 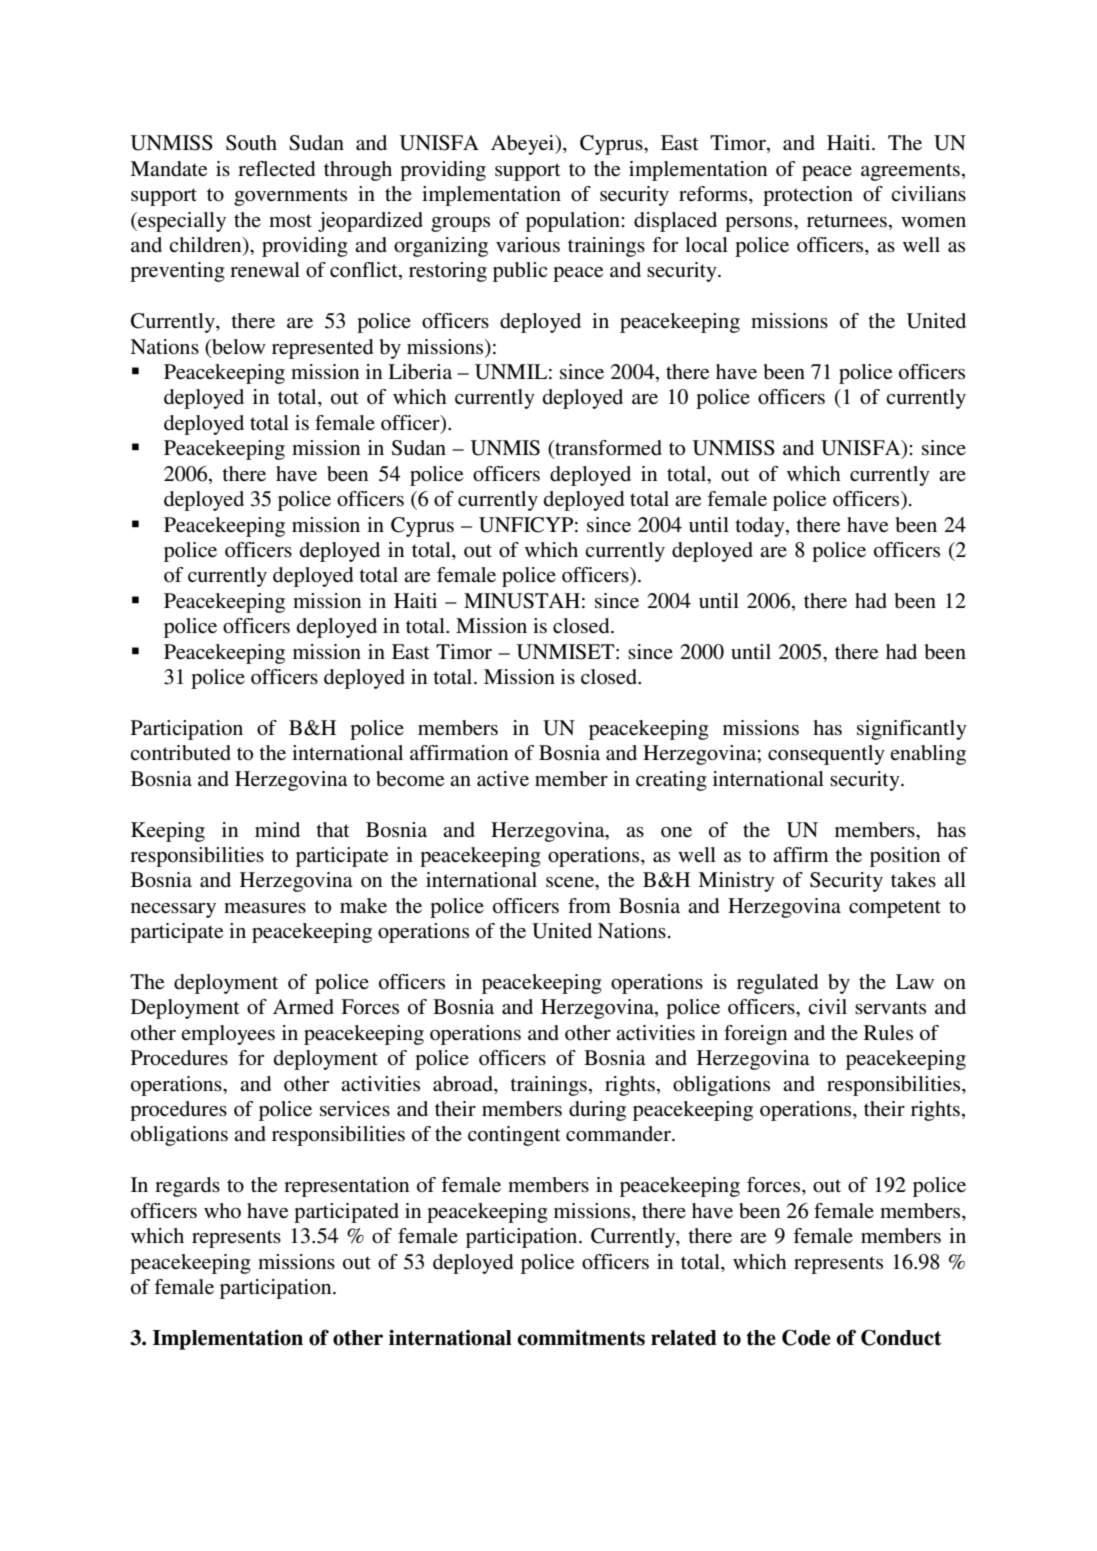 What do you see at coordinates (574, 222) in the image?
I see `population` at bounding box center [574, 222].
